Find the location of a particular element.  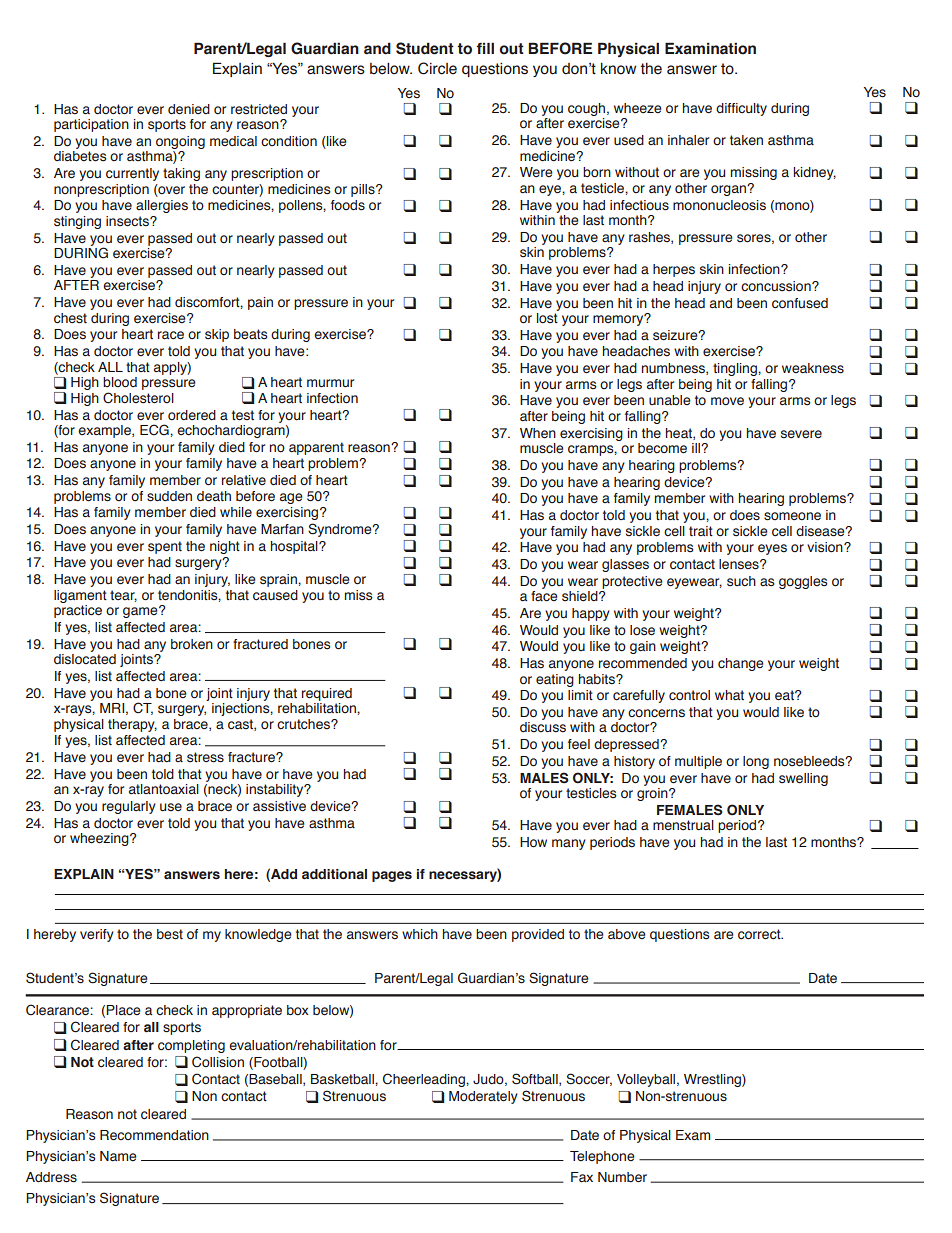

difficulty is located at coordinates (741, 109).
